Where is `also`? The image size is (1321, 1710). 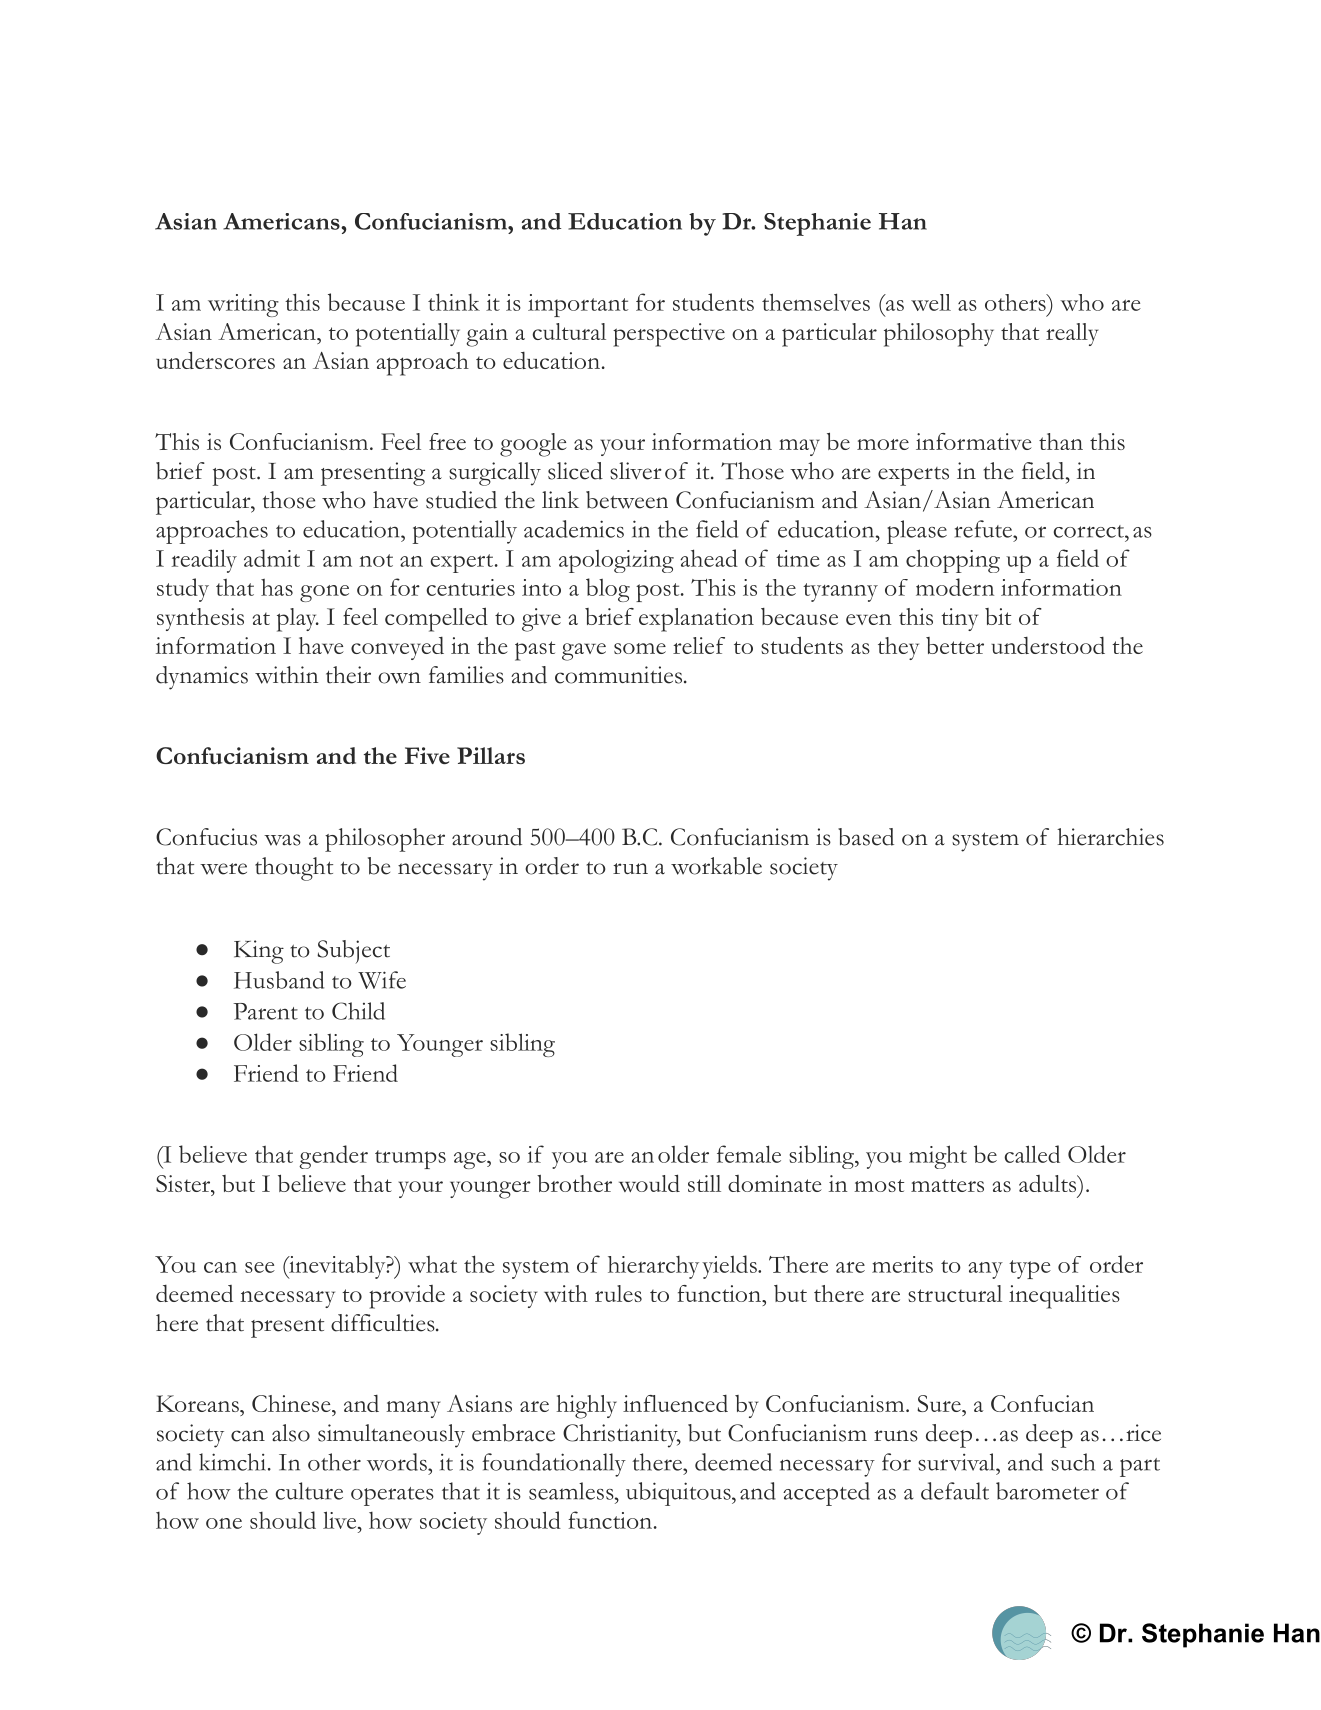 also is located at coordinates (291, 1433).
